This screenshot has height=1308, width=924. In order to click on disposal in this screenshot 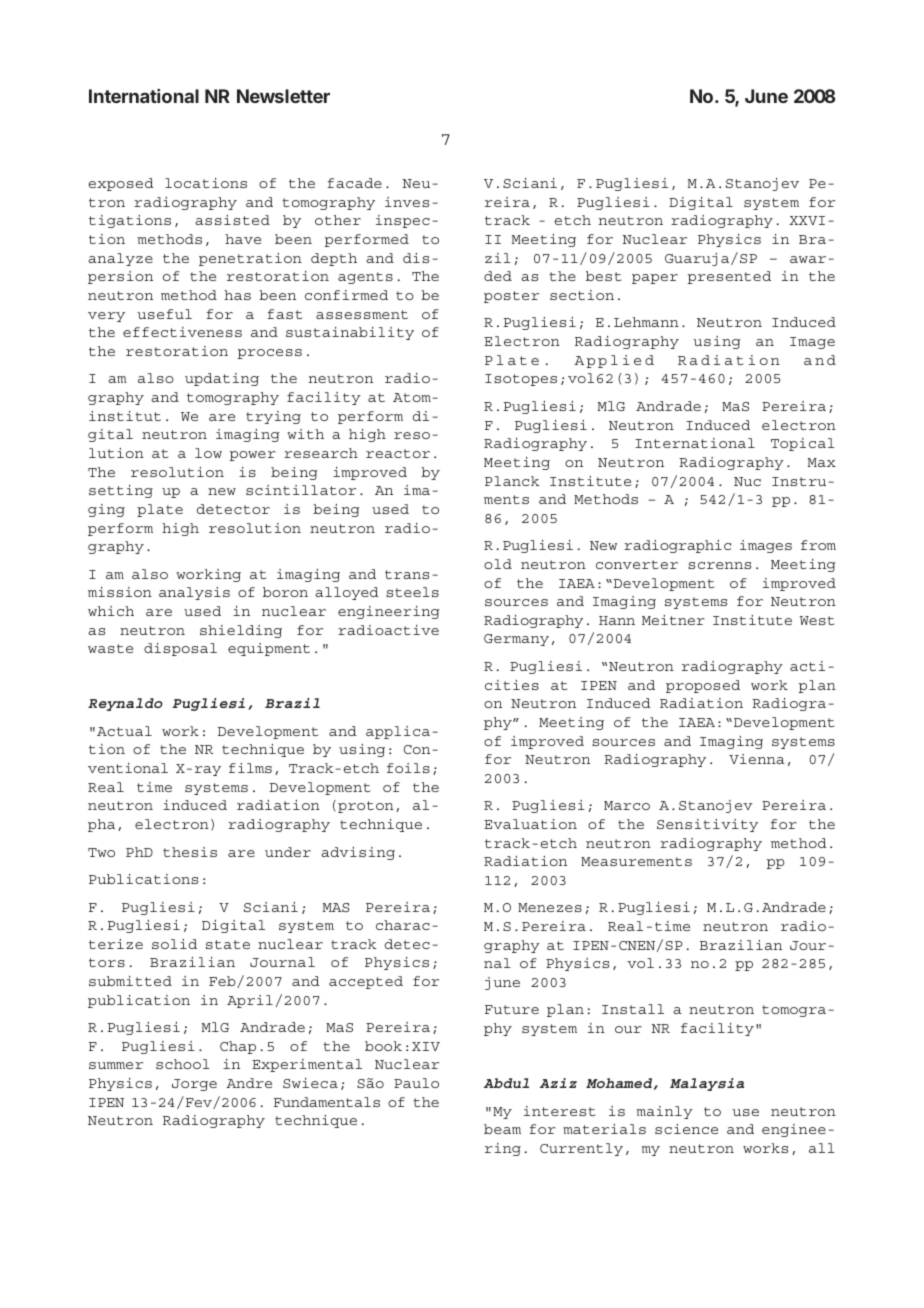, I will do `click(180, 649)`.
